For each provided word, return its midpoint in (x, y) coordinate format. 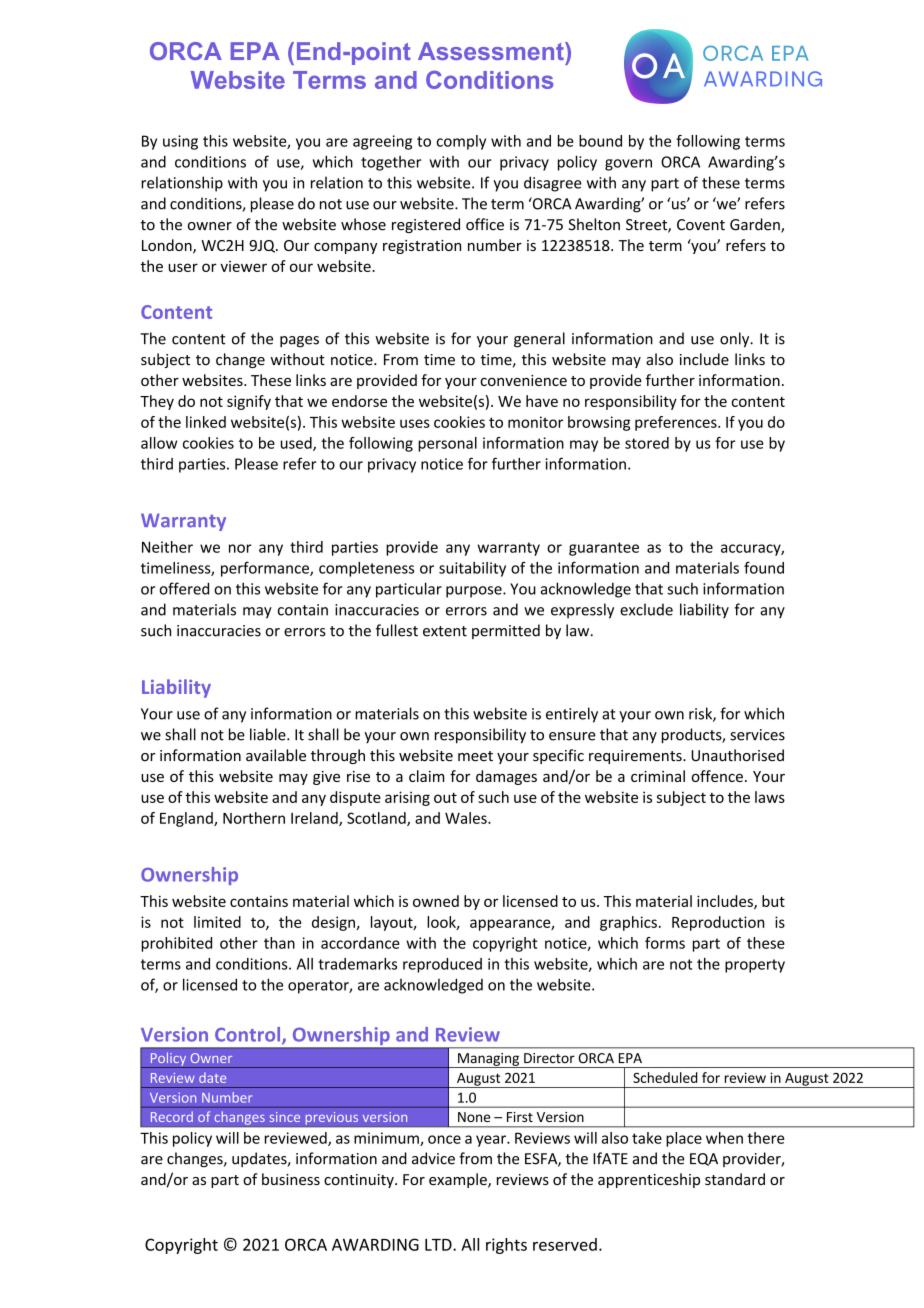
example (459, 1180)
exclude (646, 609)
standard (735, 1179)
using (180, 142)
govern (628, 165)
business (291, 1179)
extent (445, 631)
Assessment (492, 51)
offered (184, 588)
